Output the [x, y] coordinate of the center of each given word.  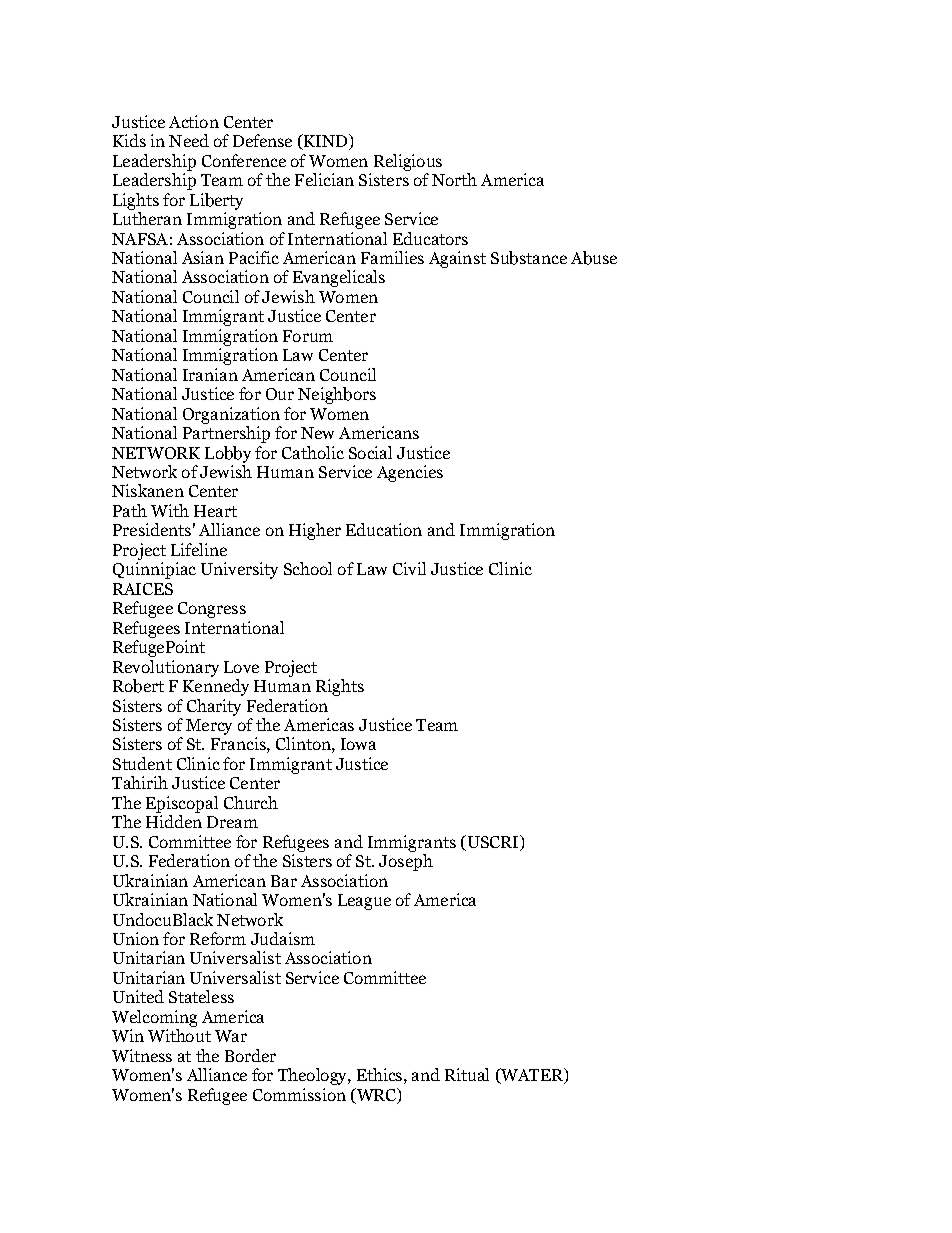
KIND [324, 142]
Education [384, 529]
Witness [142, 1055]
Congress [212, 610]
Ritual [467, 1074]
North [454, 179]
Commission [299, 1094]
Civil [409, 568]
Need [189, 140]
